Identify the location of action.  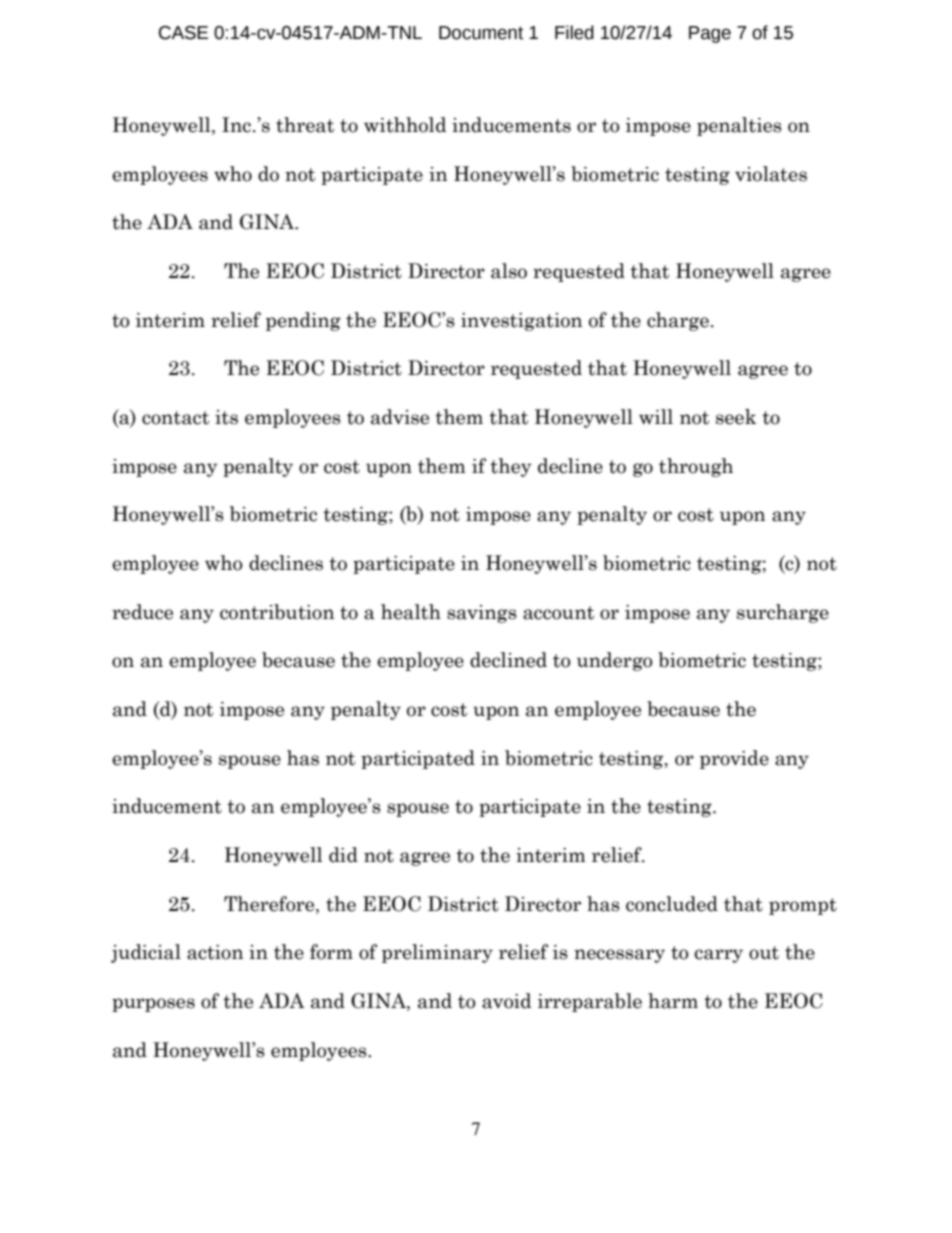
(215, 952).
